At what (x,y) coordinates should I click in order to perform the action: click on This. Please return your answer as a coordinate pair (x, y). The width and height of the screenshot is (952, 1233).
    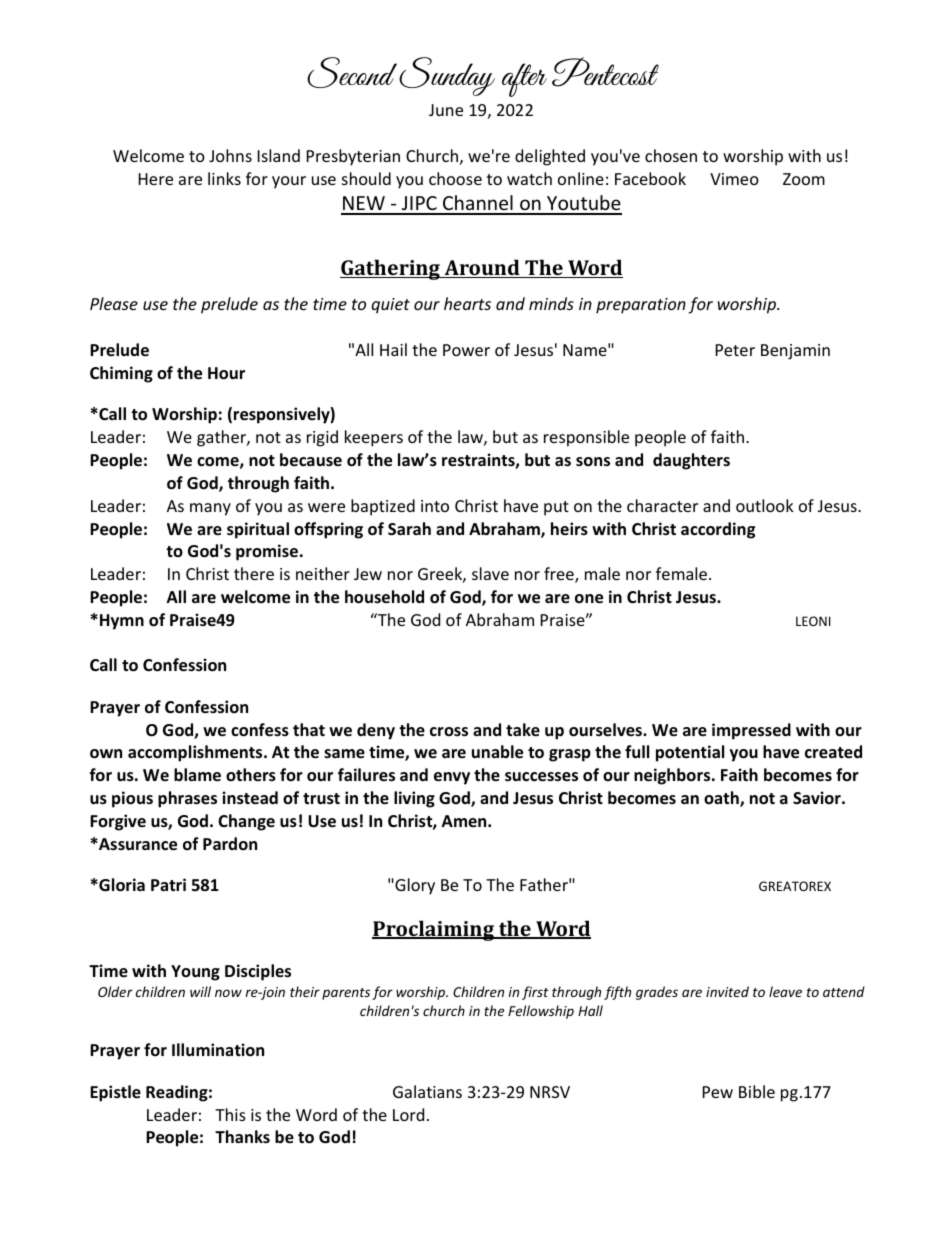
    Looking at the image, I should click on (230, 1114).
